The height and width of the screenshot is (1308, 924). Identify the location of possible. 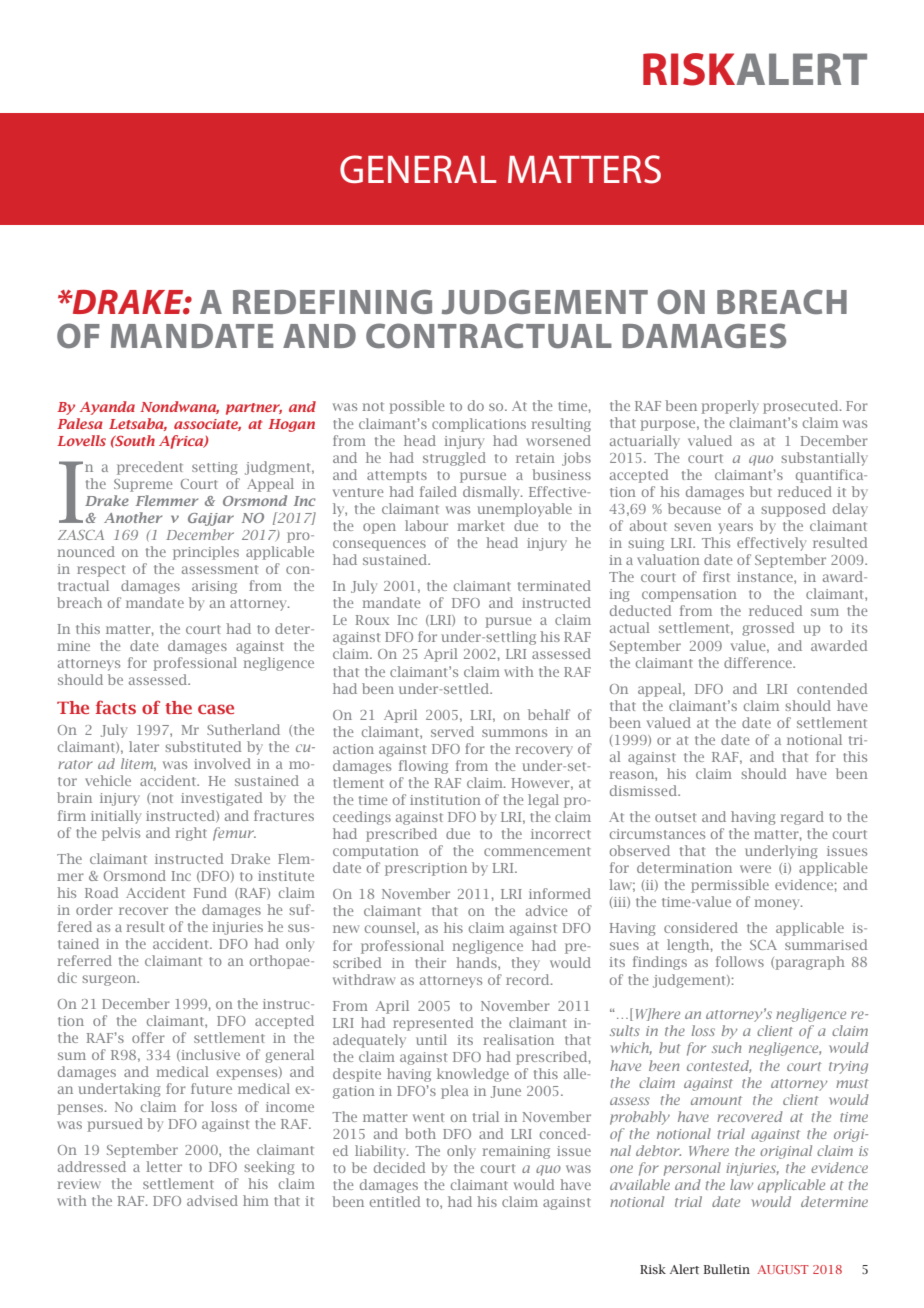
(417, 407).
